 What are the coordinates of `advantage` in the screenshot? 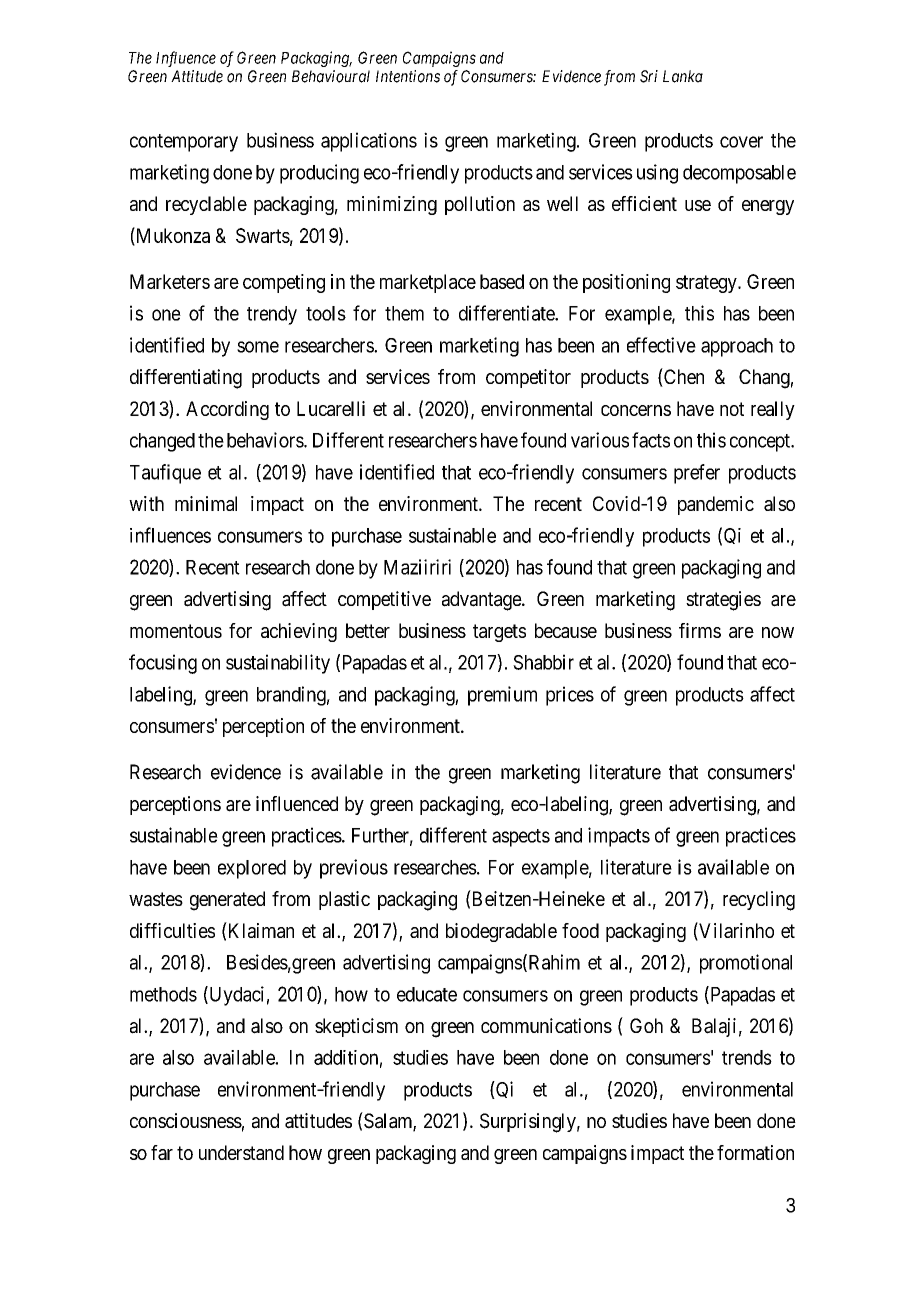 It's located at (482, 601).
